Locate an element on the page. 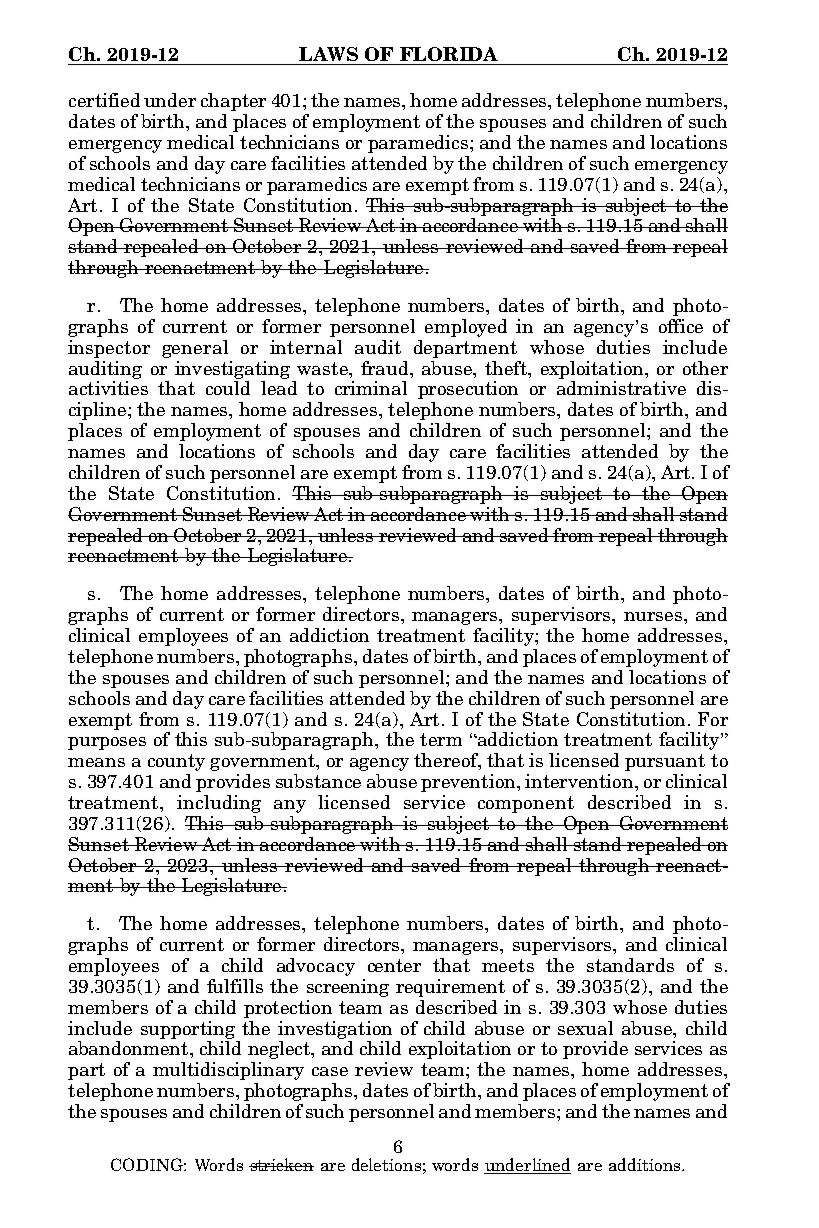 The height and width of the page is (1228, 819). administrative is located at coordinates (621, 388).
